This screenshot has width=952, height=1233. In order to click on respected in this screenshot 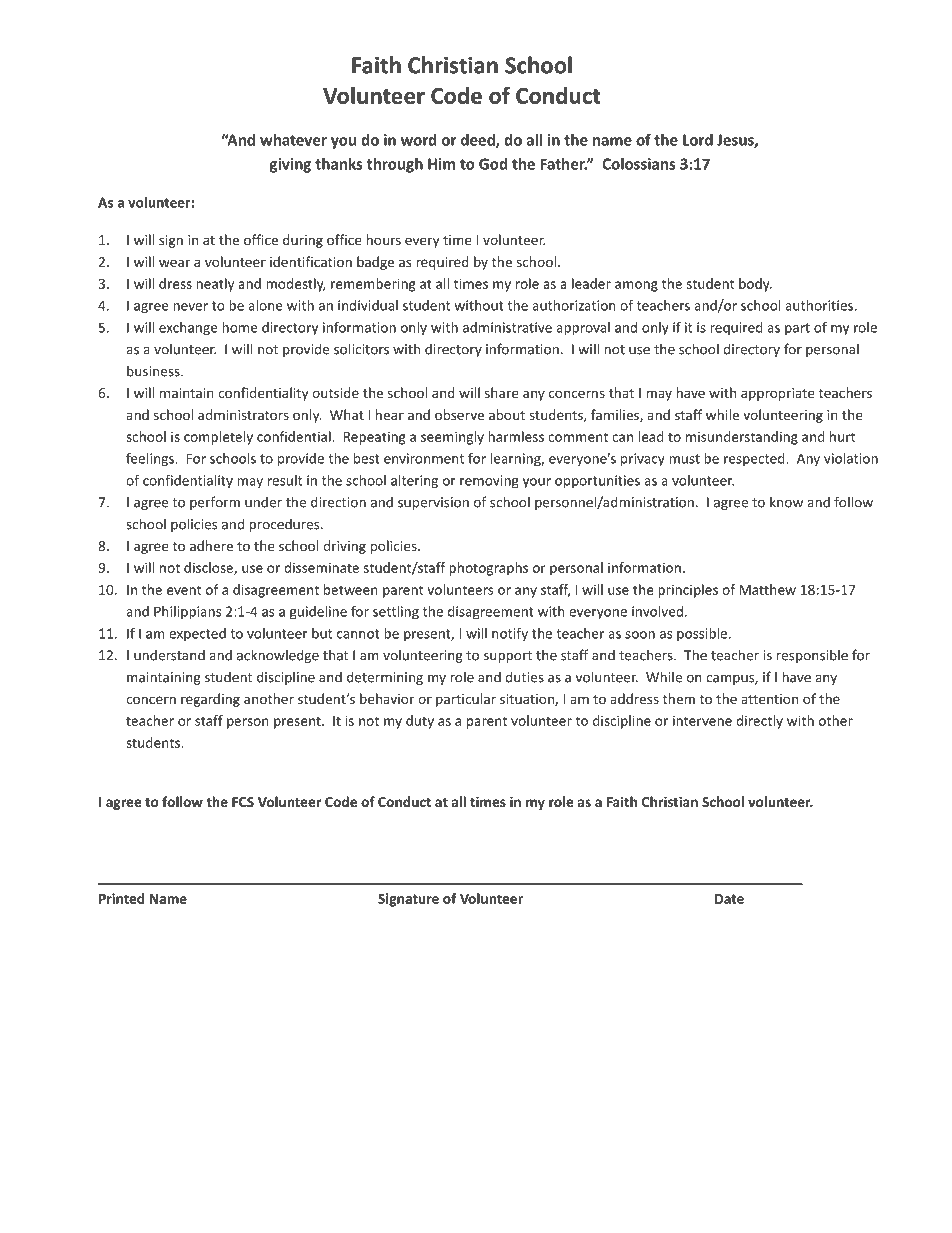, I will do `click(755, 460)`.
